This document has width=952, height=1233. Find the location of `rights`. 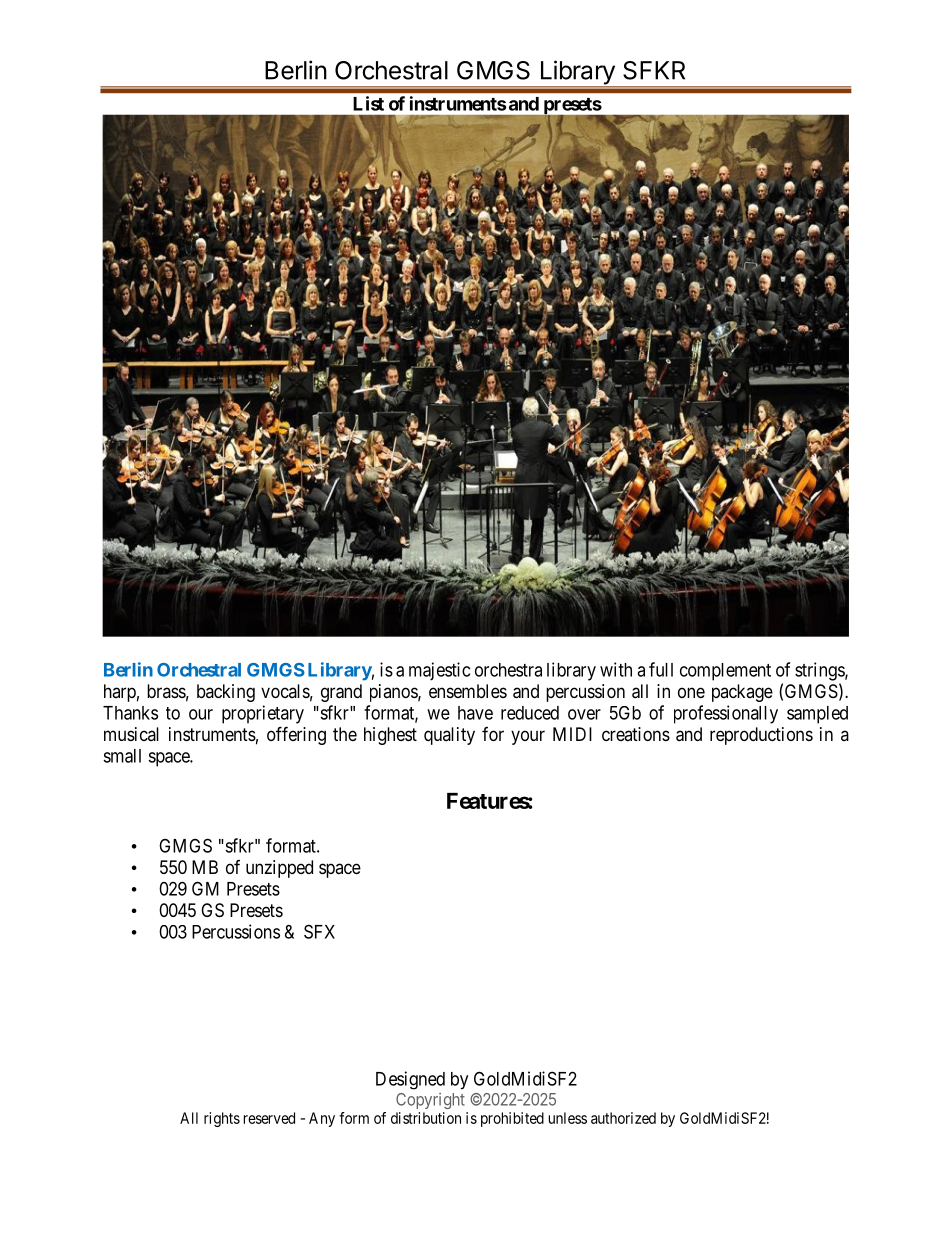

rights is located at coordinates (222, 1119).
